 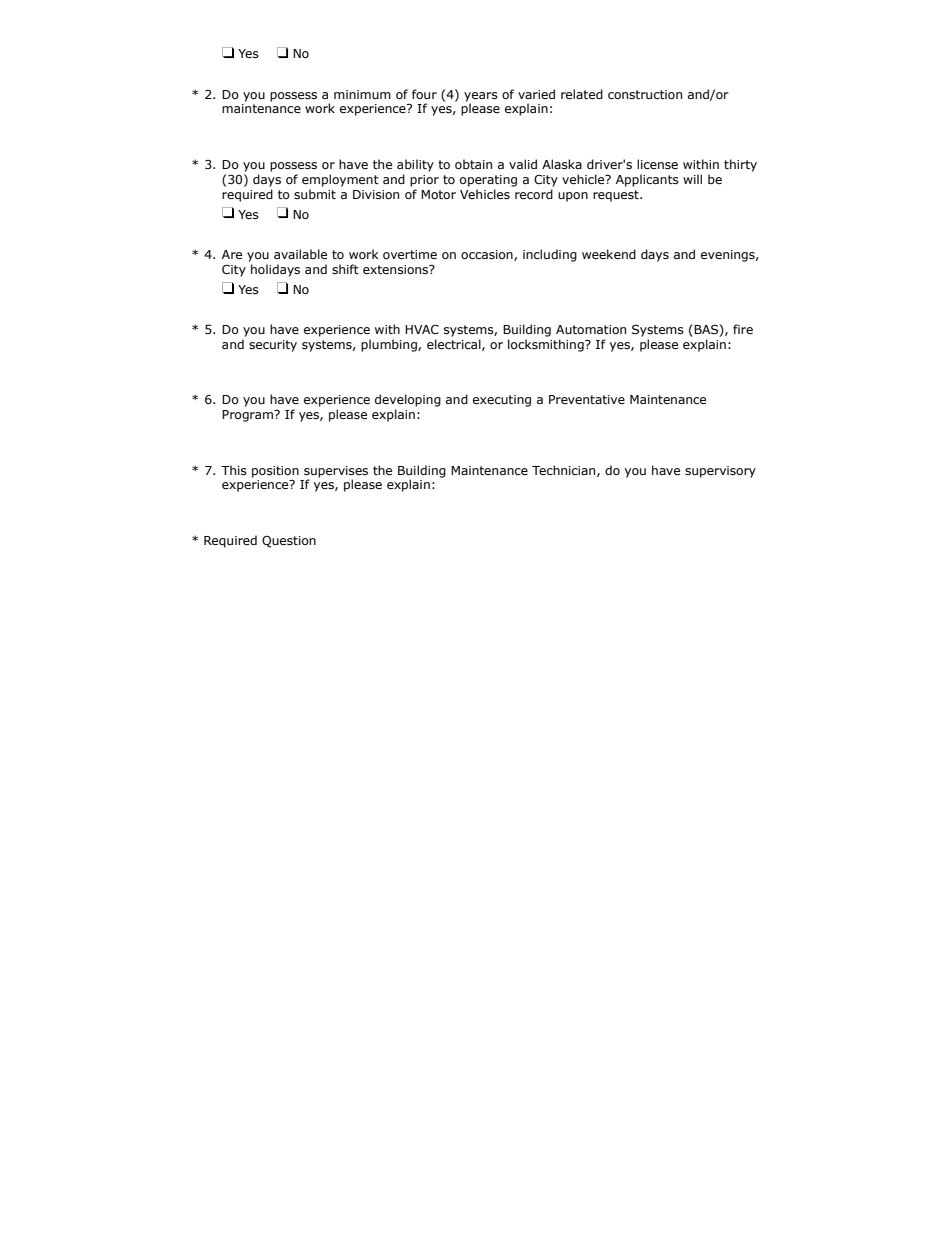 I want to click on Program, so click(x=248, y=416).
